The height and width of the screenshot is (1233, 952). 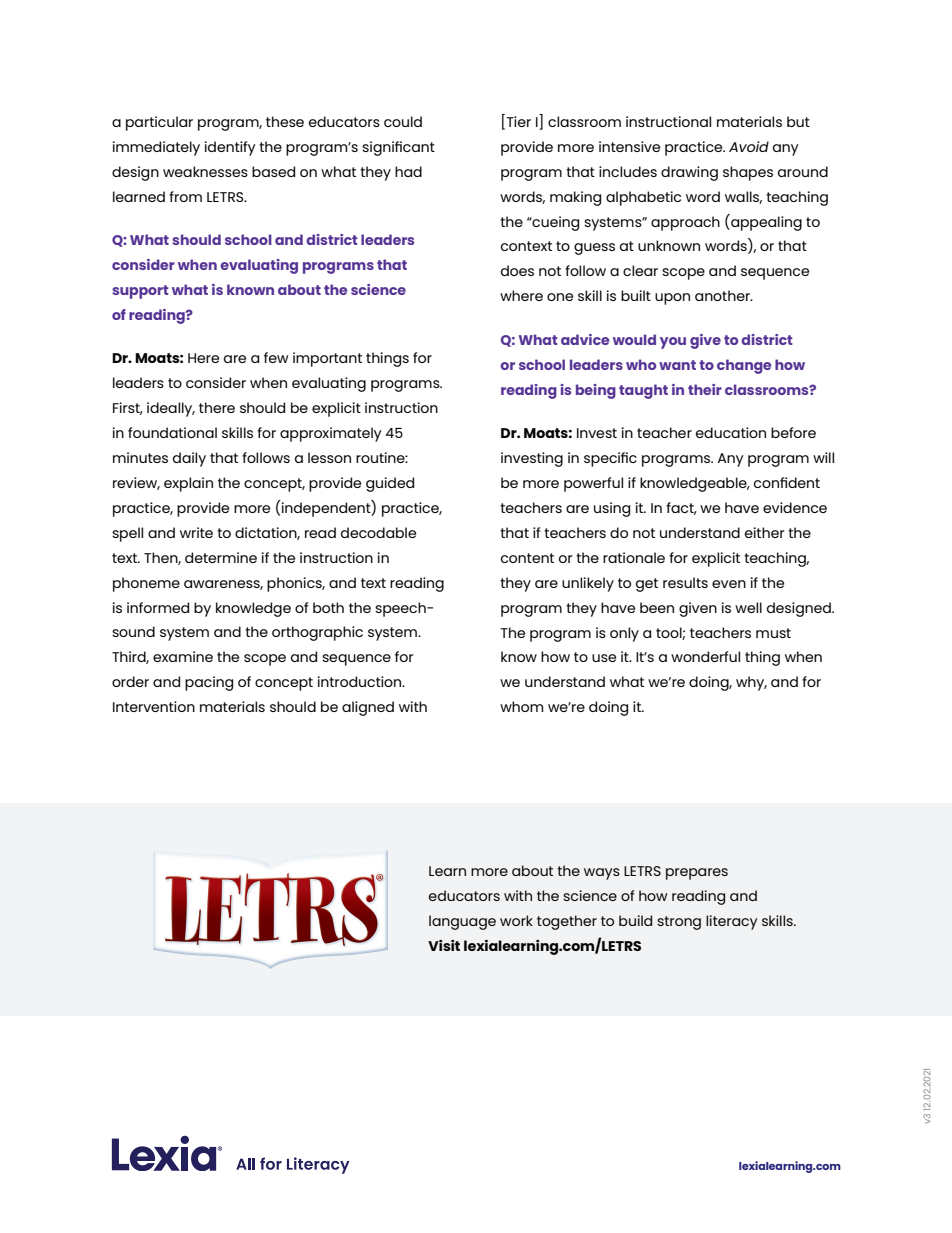 What do you see at coordinates (444, 945) in the screenshot?
I see `Visit` at bounding box center [444, 945].
